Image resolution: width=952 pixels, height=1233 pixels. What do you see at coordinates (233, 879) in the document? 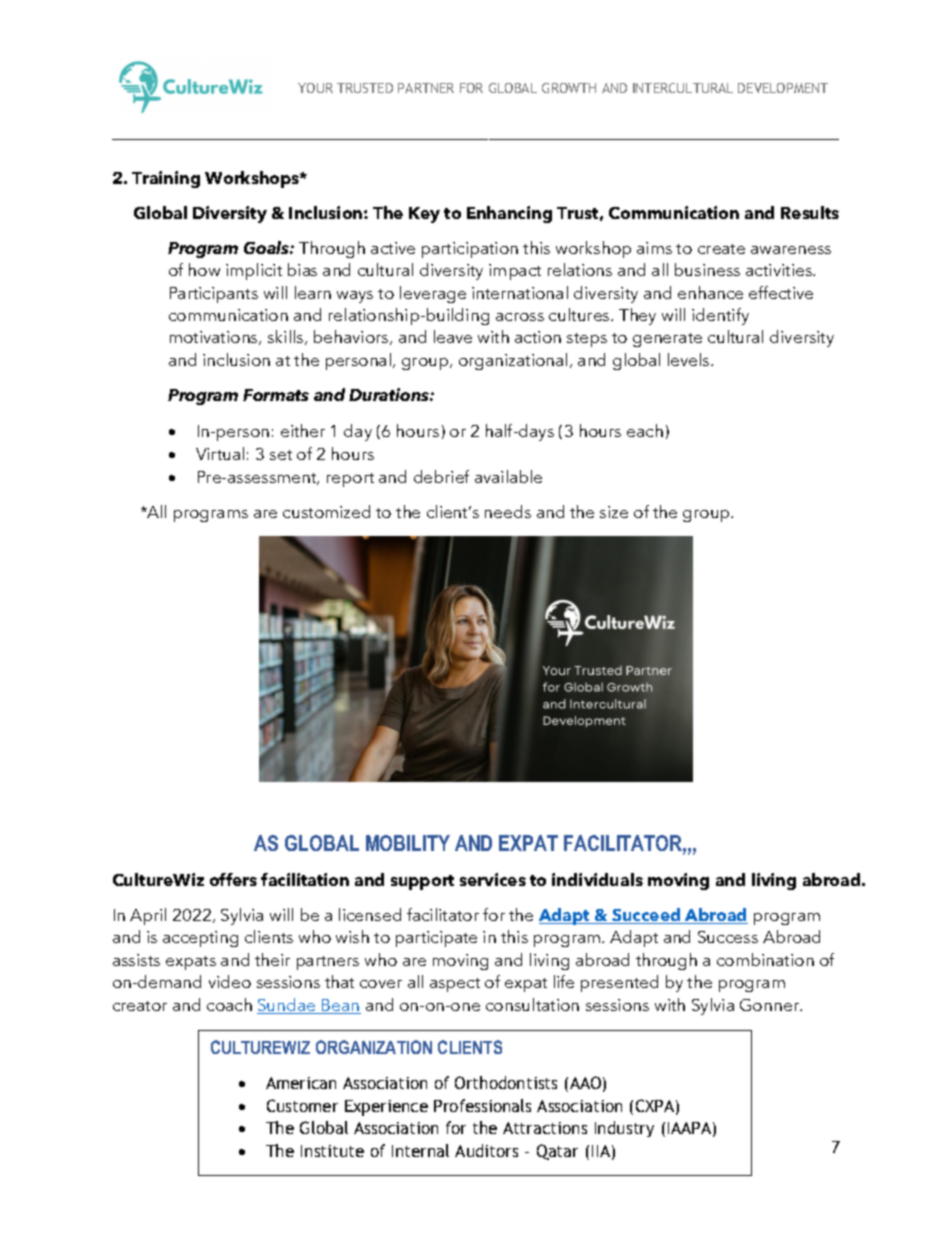
I see `offers` at bounding box center [233, 879].
